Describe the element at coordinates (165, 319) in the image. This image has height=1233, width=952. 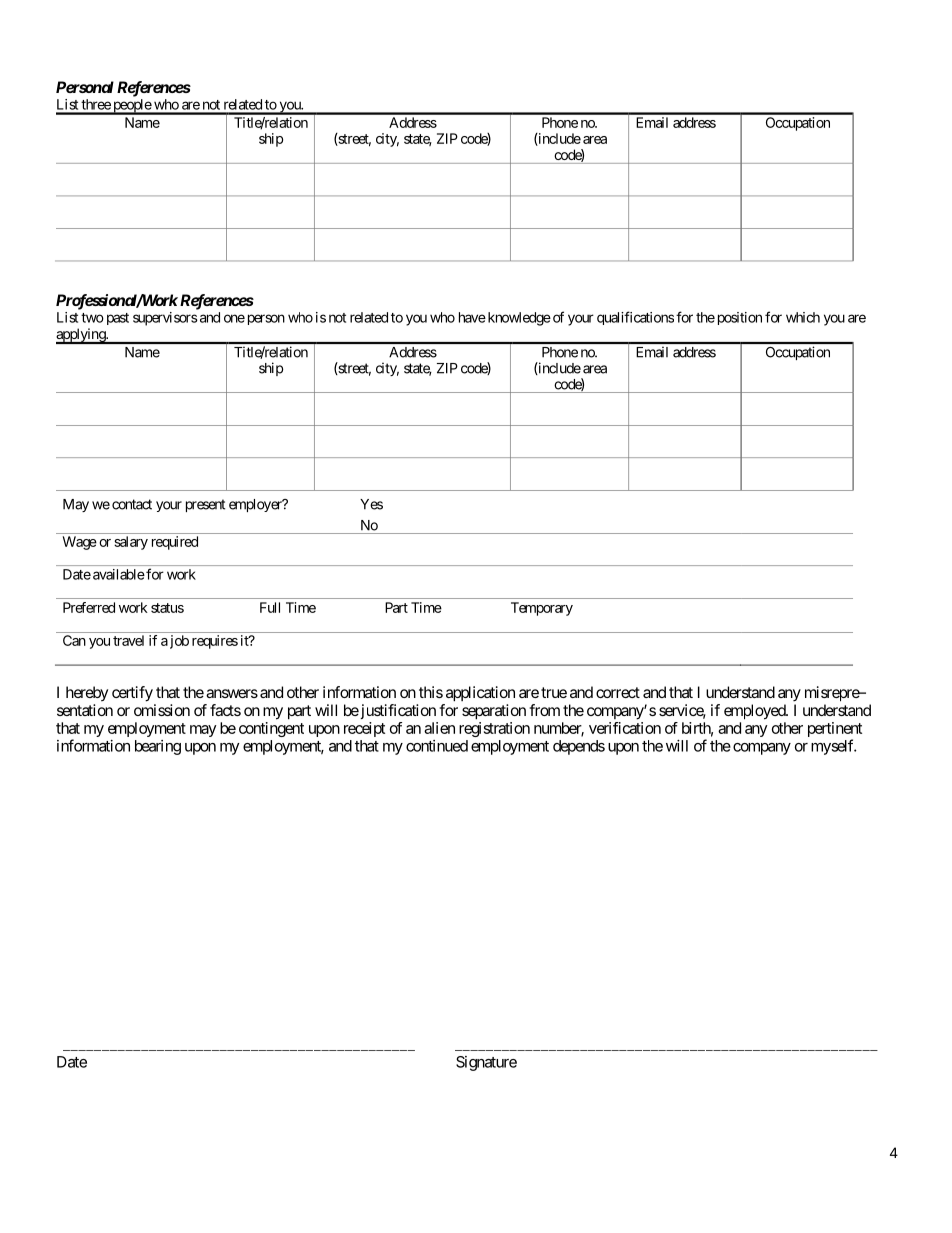
I see `supervisors` at that location.
